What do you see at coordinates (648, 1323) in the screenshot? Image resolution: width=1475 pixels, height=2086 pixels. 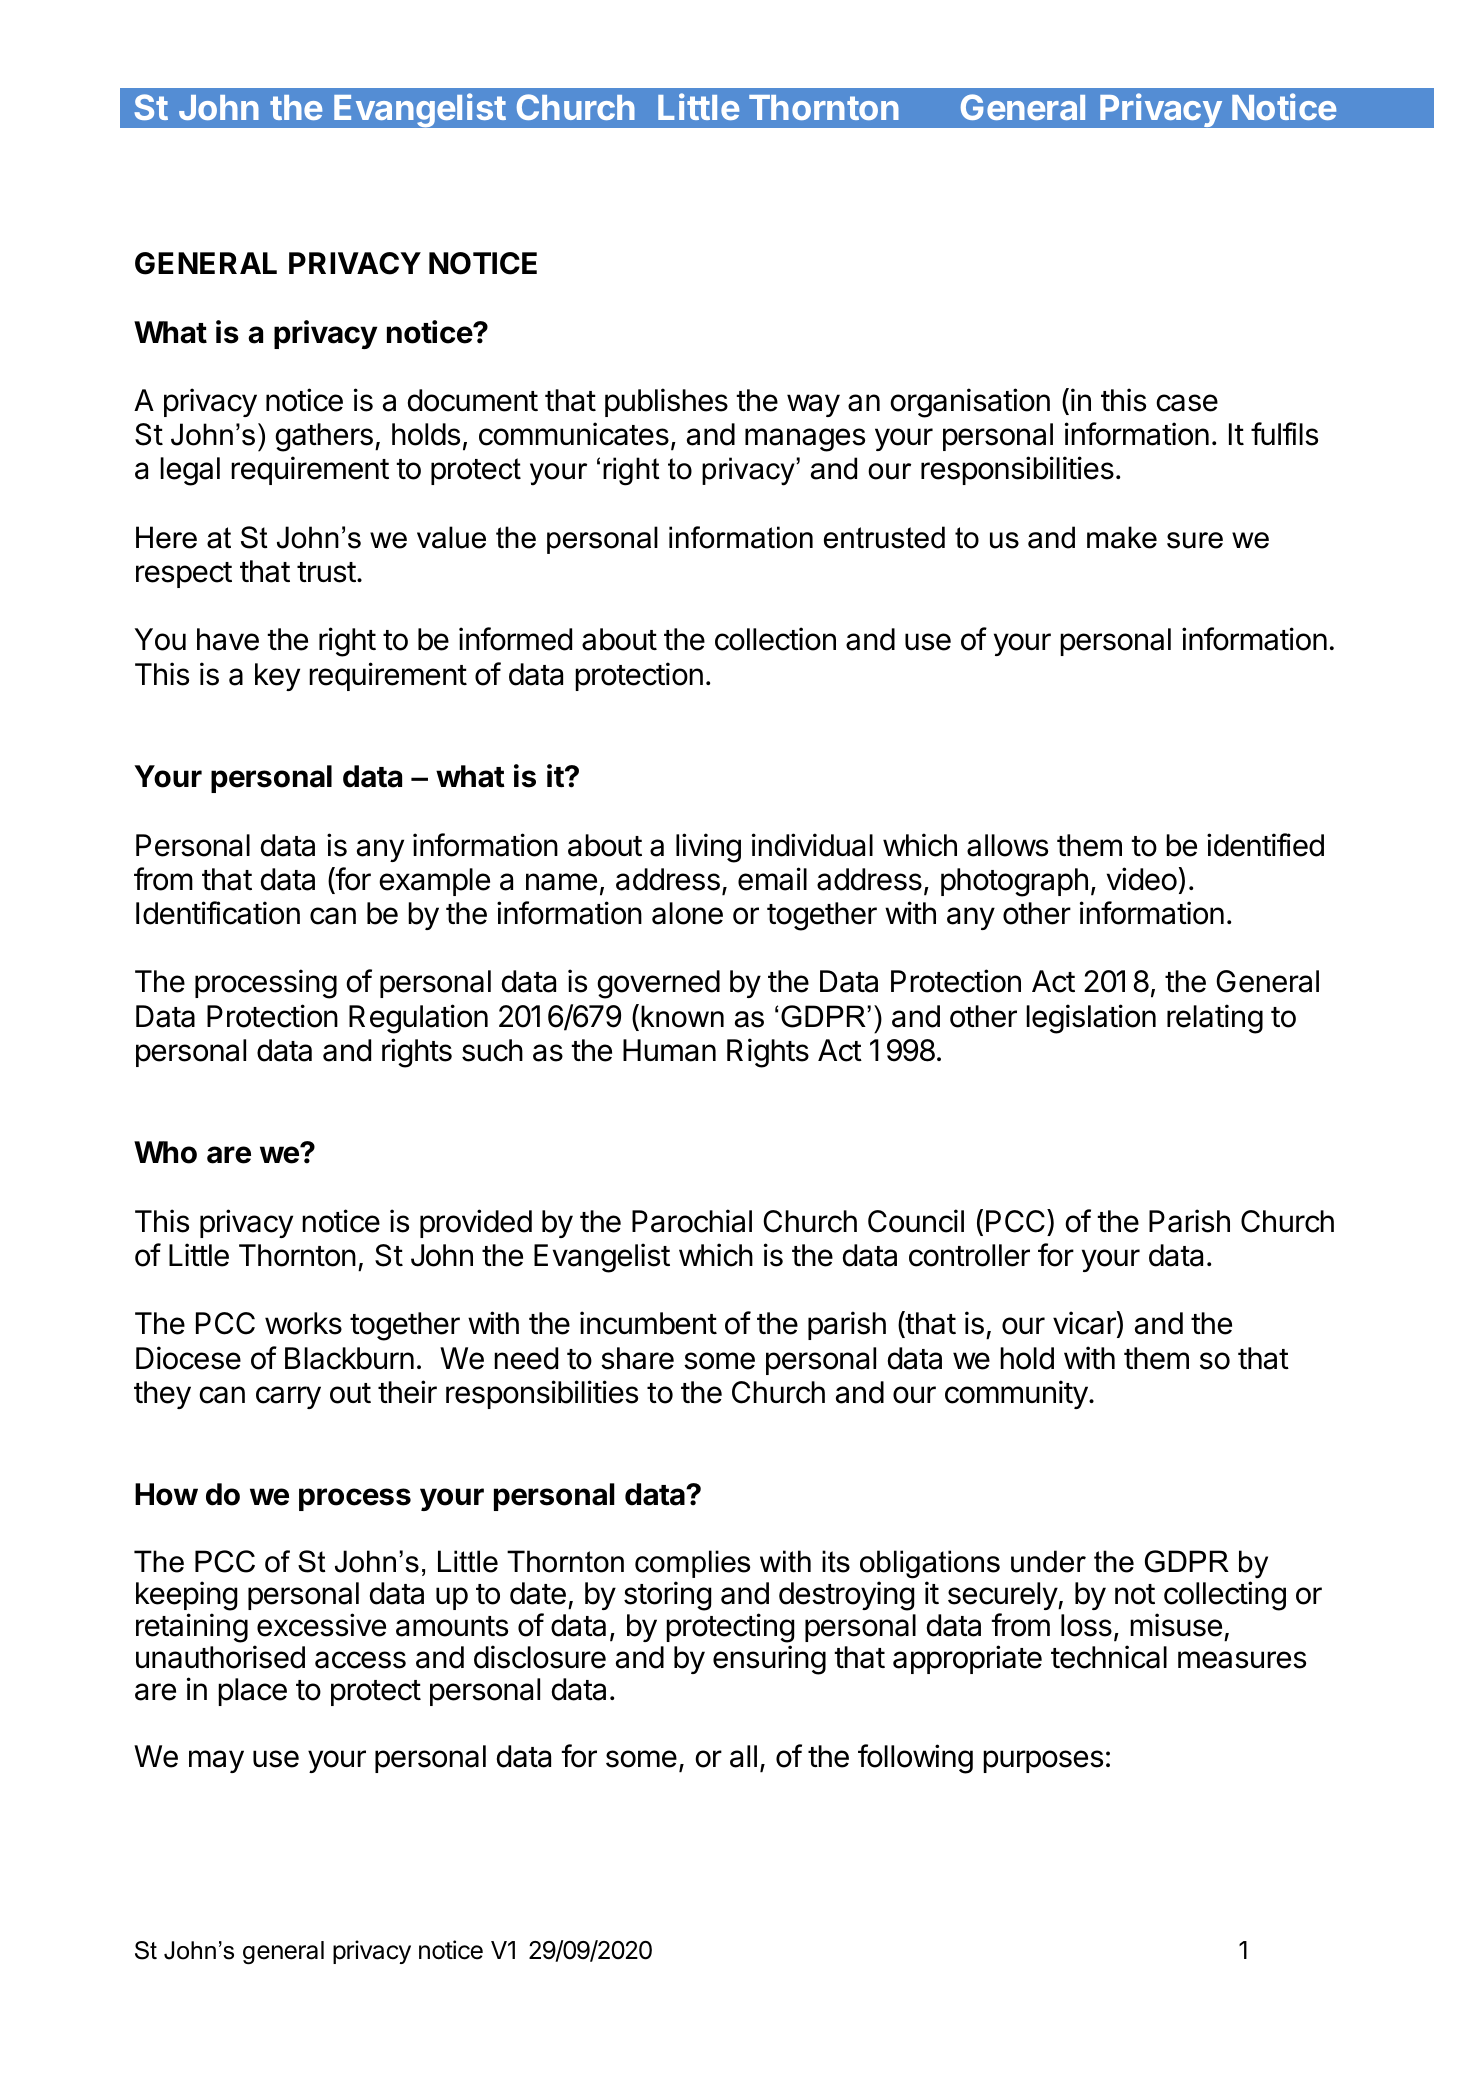 I see `incumbent` at bounding box center [648, 1323].
